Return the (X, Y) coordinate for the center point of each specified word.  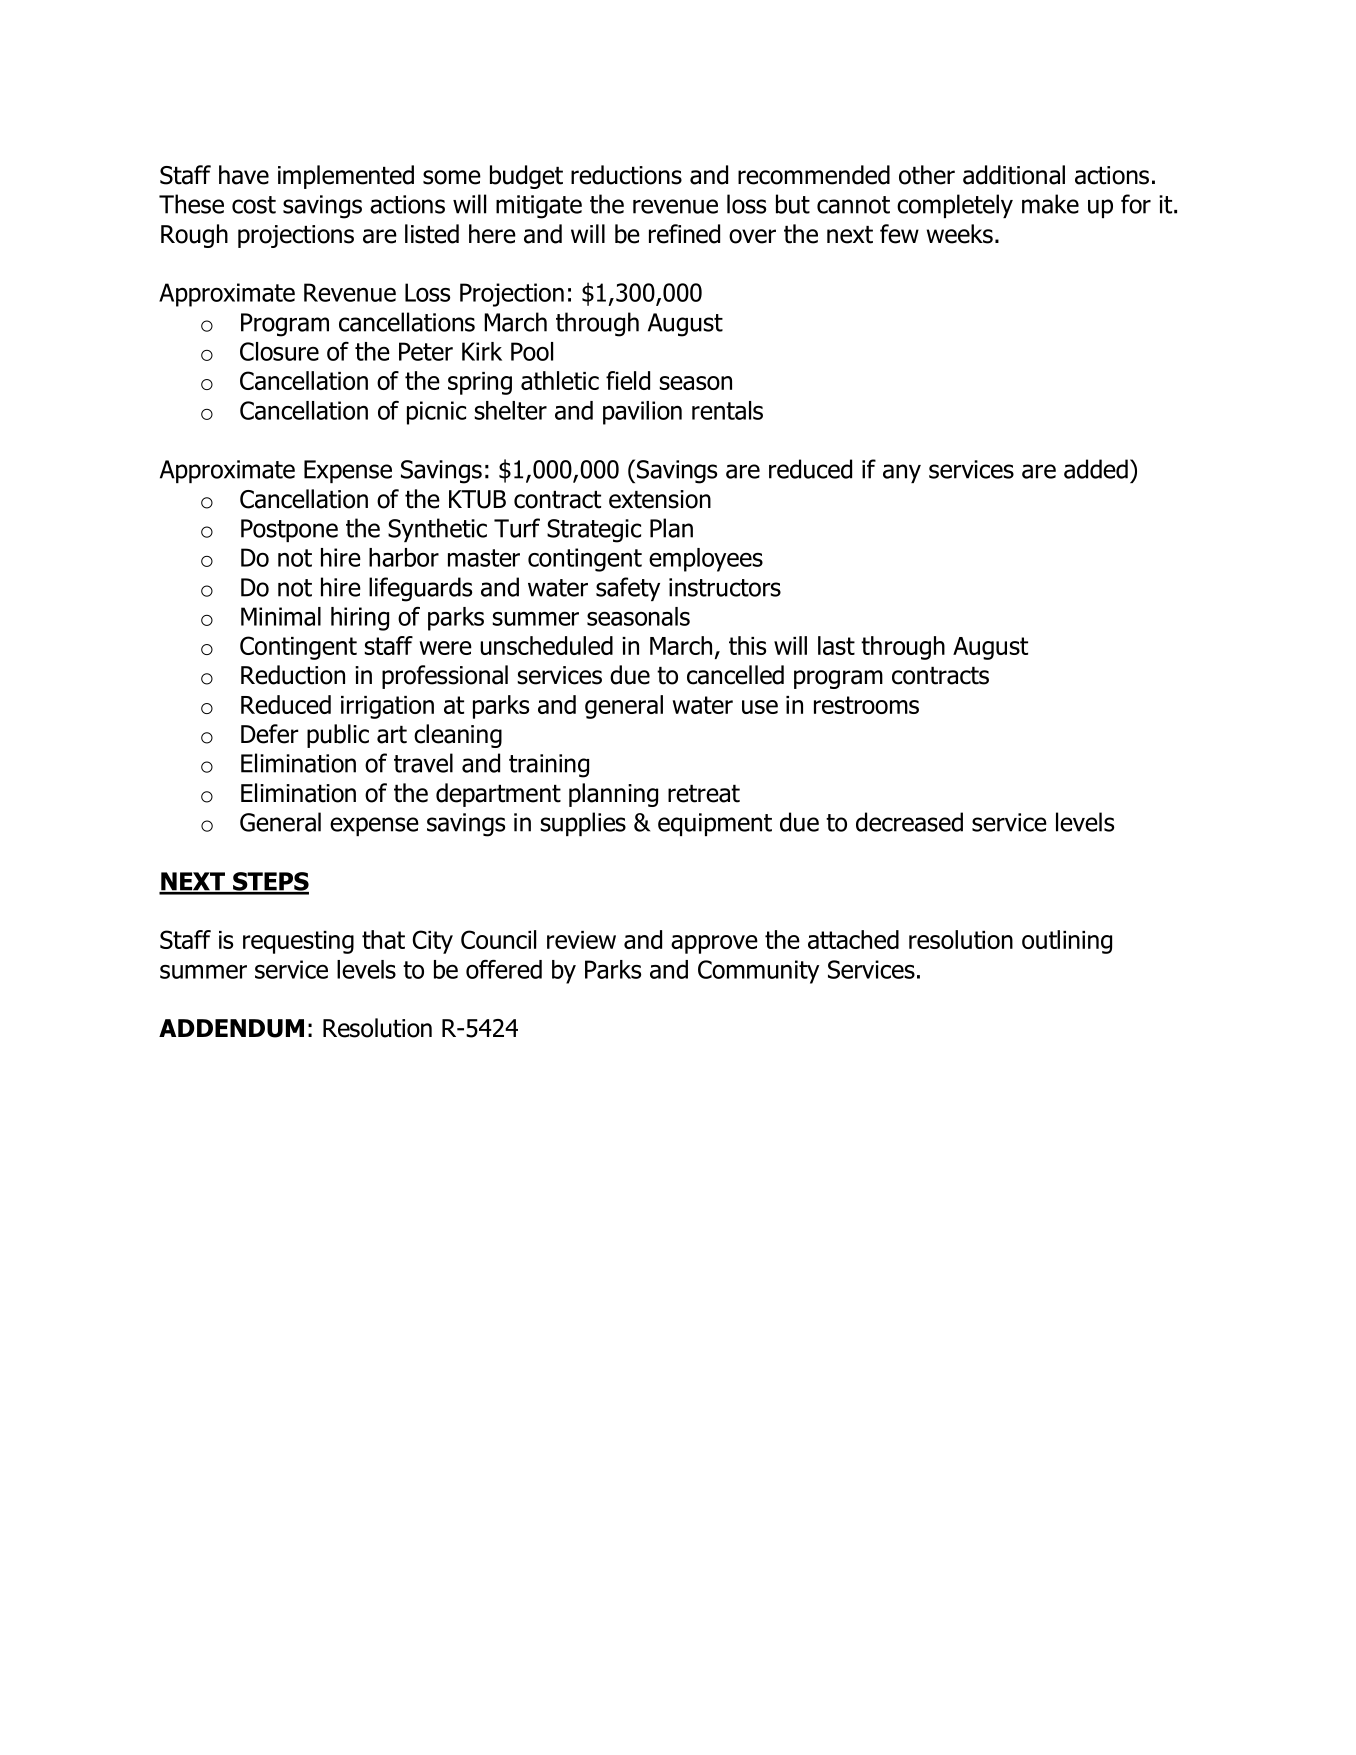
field (628, 380)
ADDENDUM (231, 1028)
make (1050, 204)
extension (660, 499)
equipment (715, 824)
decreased (909, 822)
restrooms (866, 705)
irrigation (387, 707)
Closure (279, 351)
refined (684, 234)
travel (423, 763)
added (1096, 469)
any (902, 473)
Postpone (289, 530)
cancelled (735, 675)
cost (254, 205)
